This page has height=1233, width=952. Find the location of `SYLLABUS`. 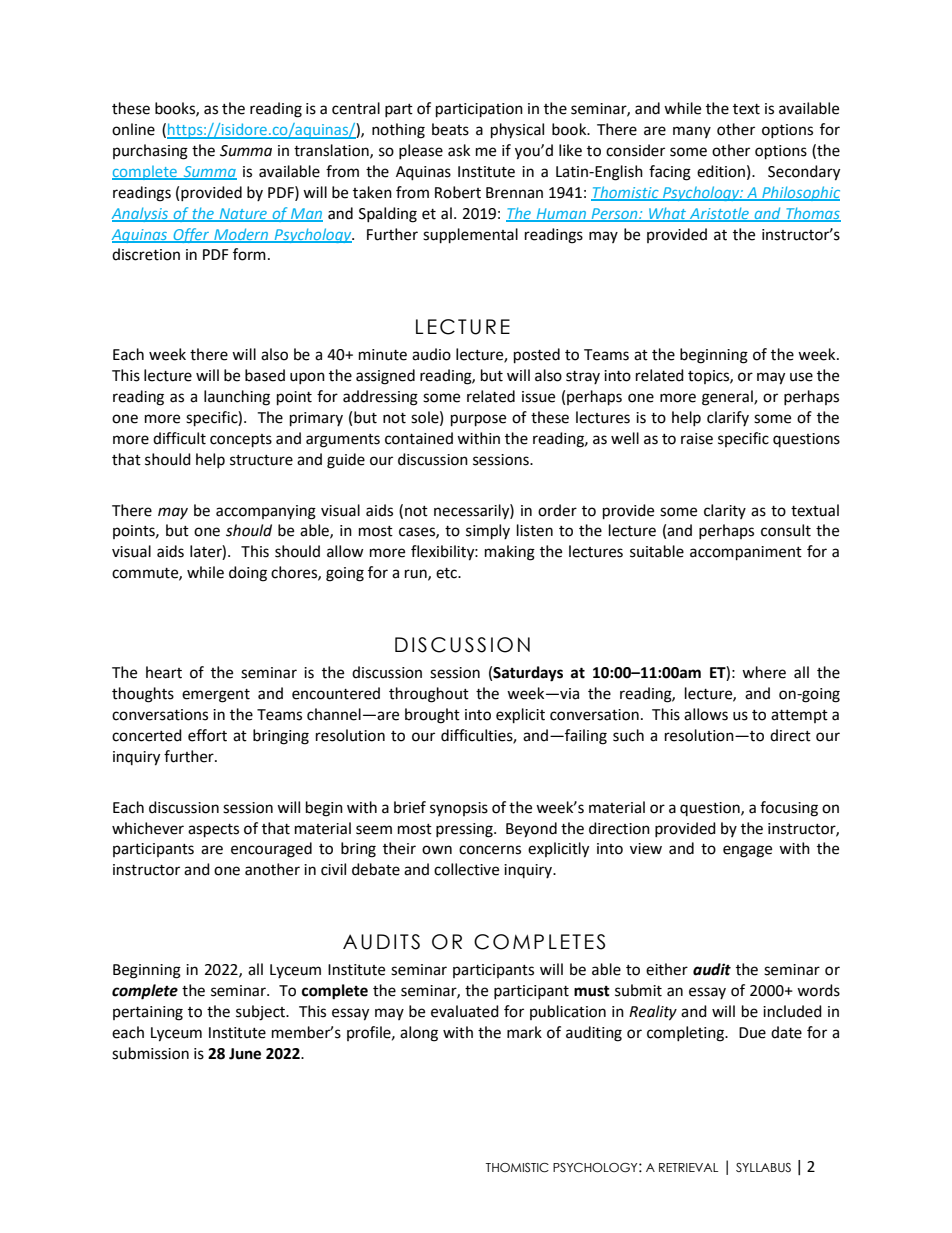

SYLLABUS is located at coordinates (763, 1167).
